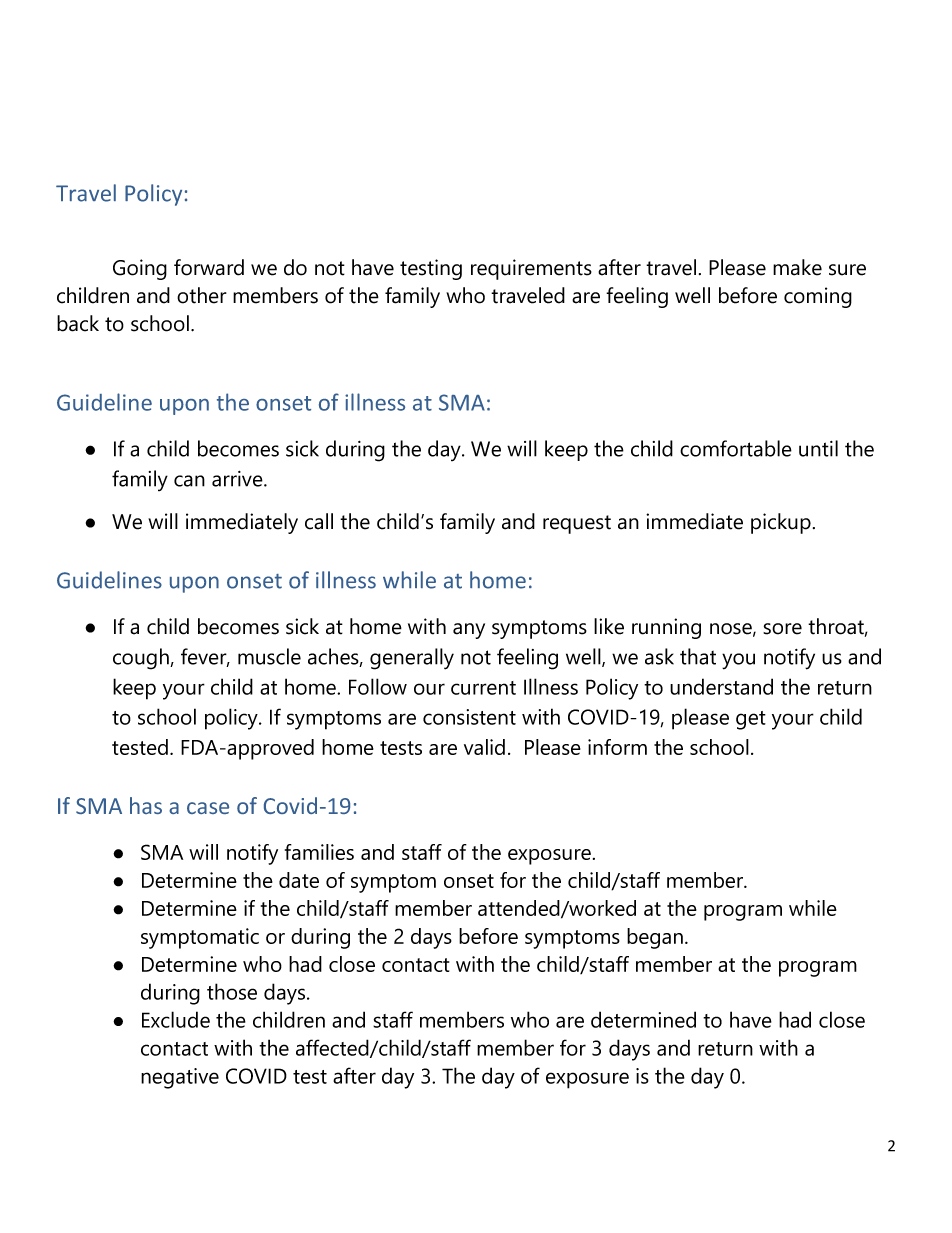 The image size is (952, 1233). I want to click on families, so click(319, 852).
